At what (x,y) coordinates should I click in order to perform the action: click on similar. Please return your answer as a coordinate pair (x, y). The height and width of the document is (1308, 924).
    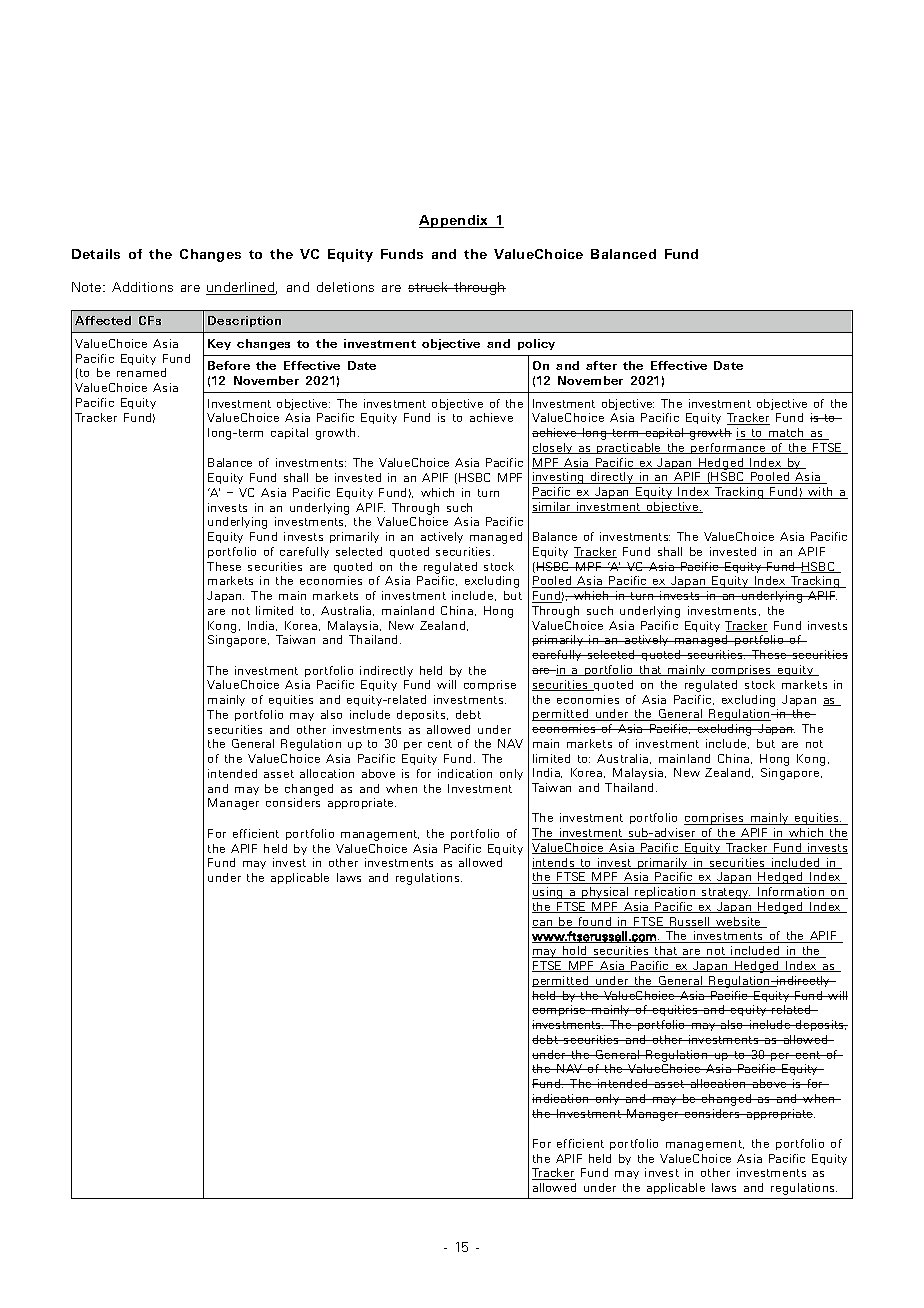
    Looking at the image, I should click on (552, 507).
